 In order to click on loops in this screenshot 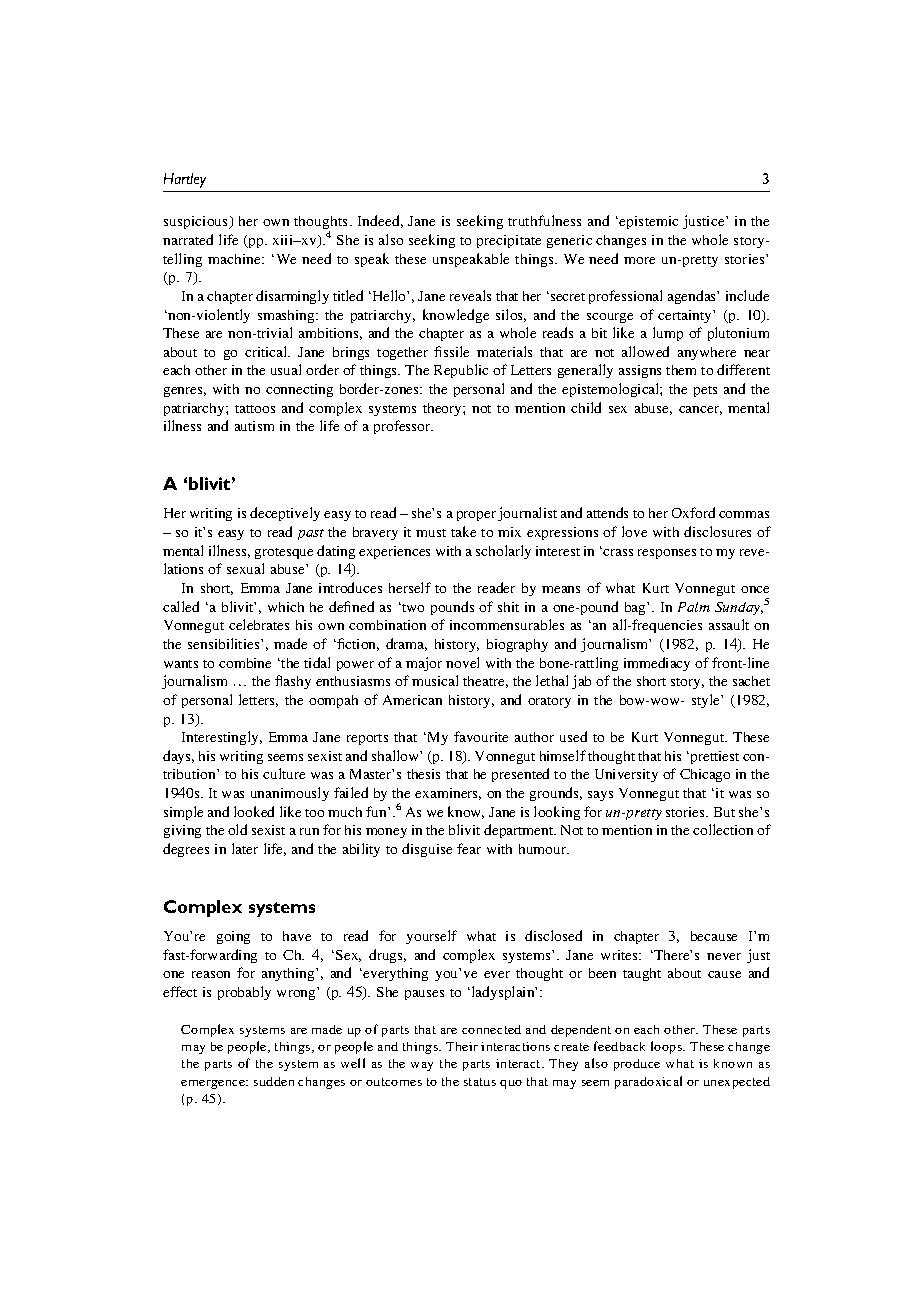, I will do `click(667, 1047)`.
